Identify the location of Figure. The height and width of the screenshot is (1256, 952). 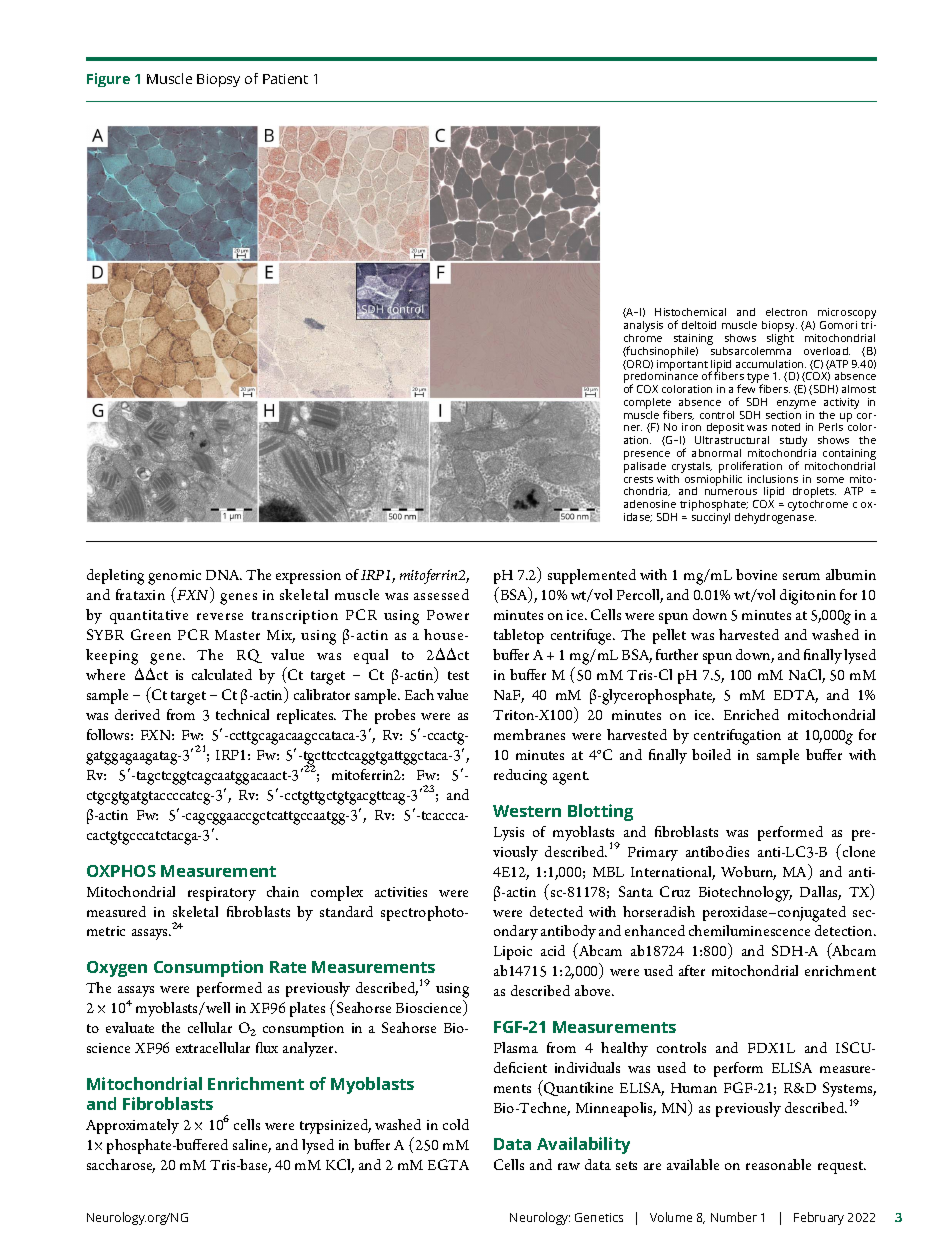
(108, 80).
